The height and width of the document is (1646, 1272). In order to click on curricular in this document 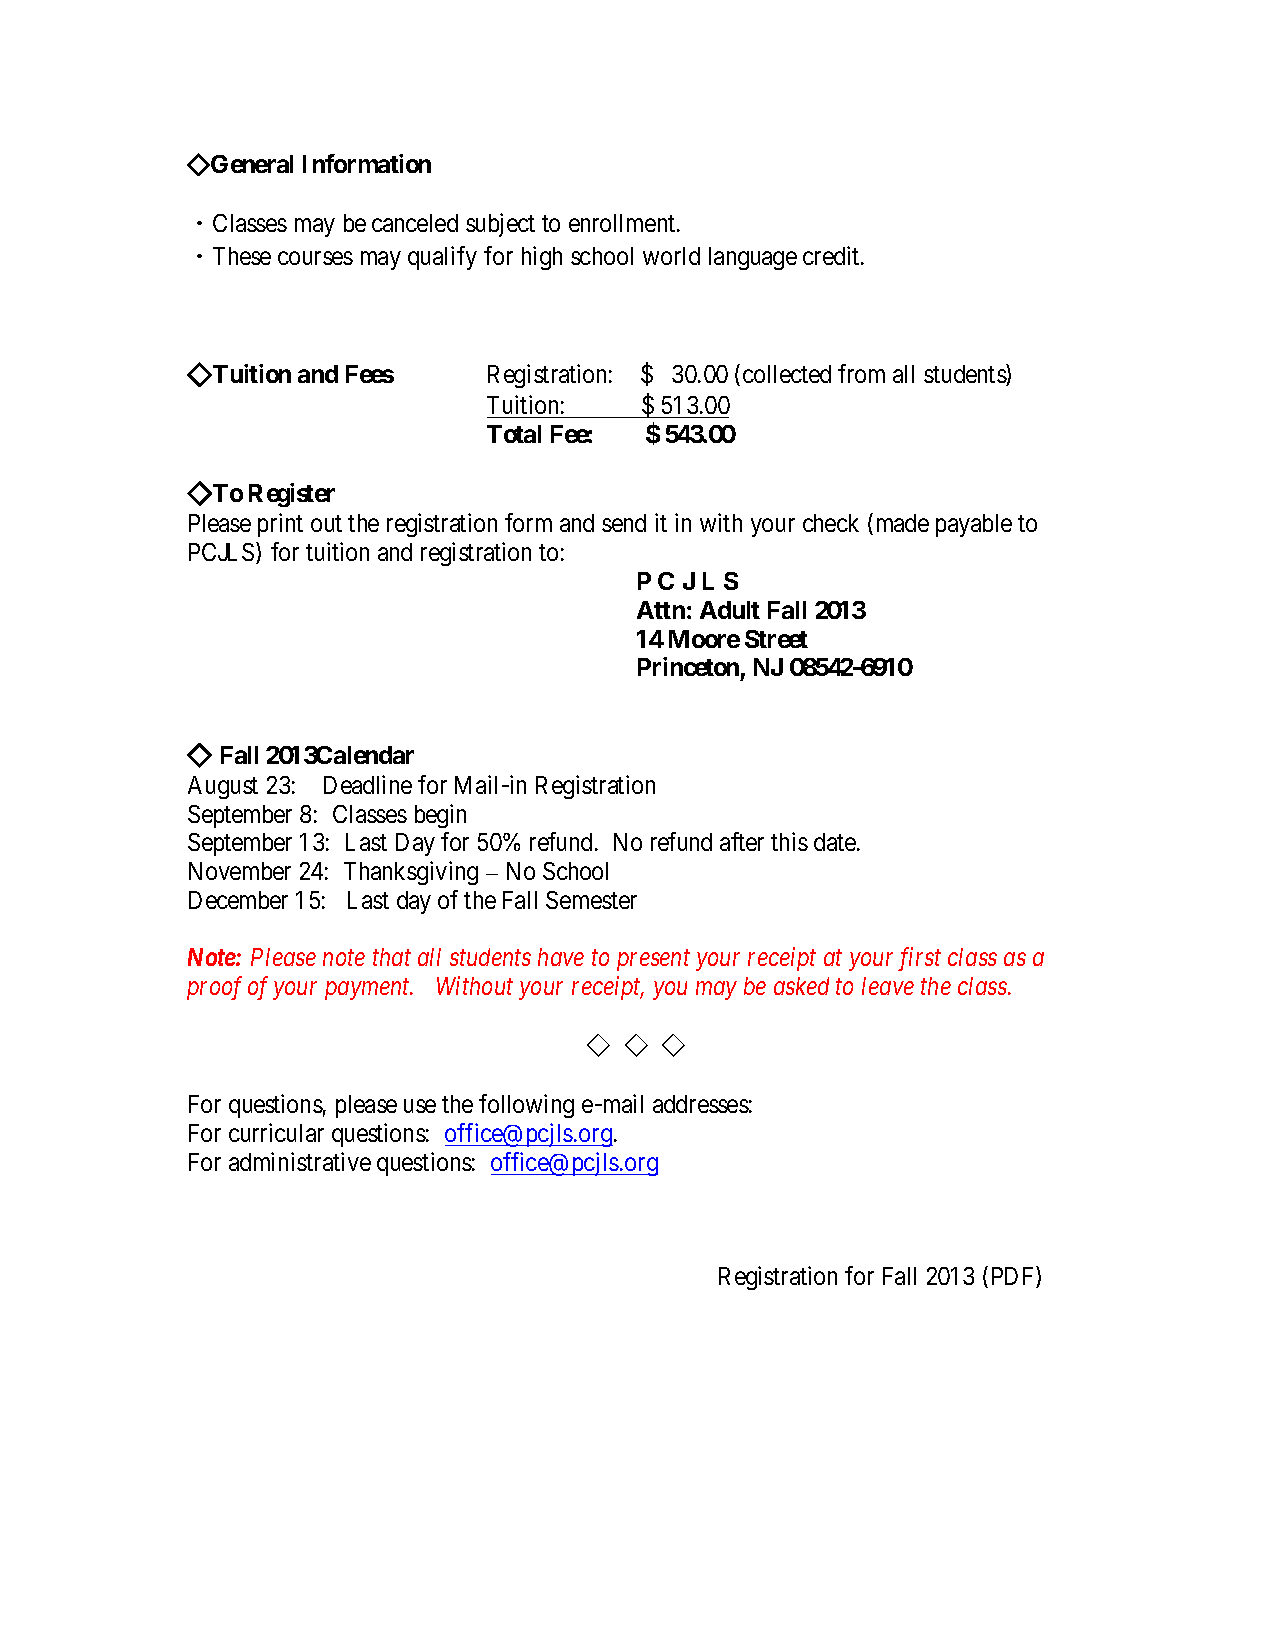, I will do `click(276, 1132)`.
